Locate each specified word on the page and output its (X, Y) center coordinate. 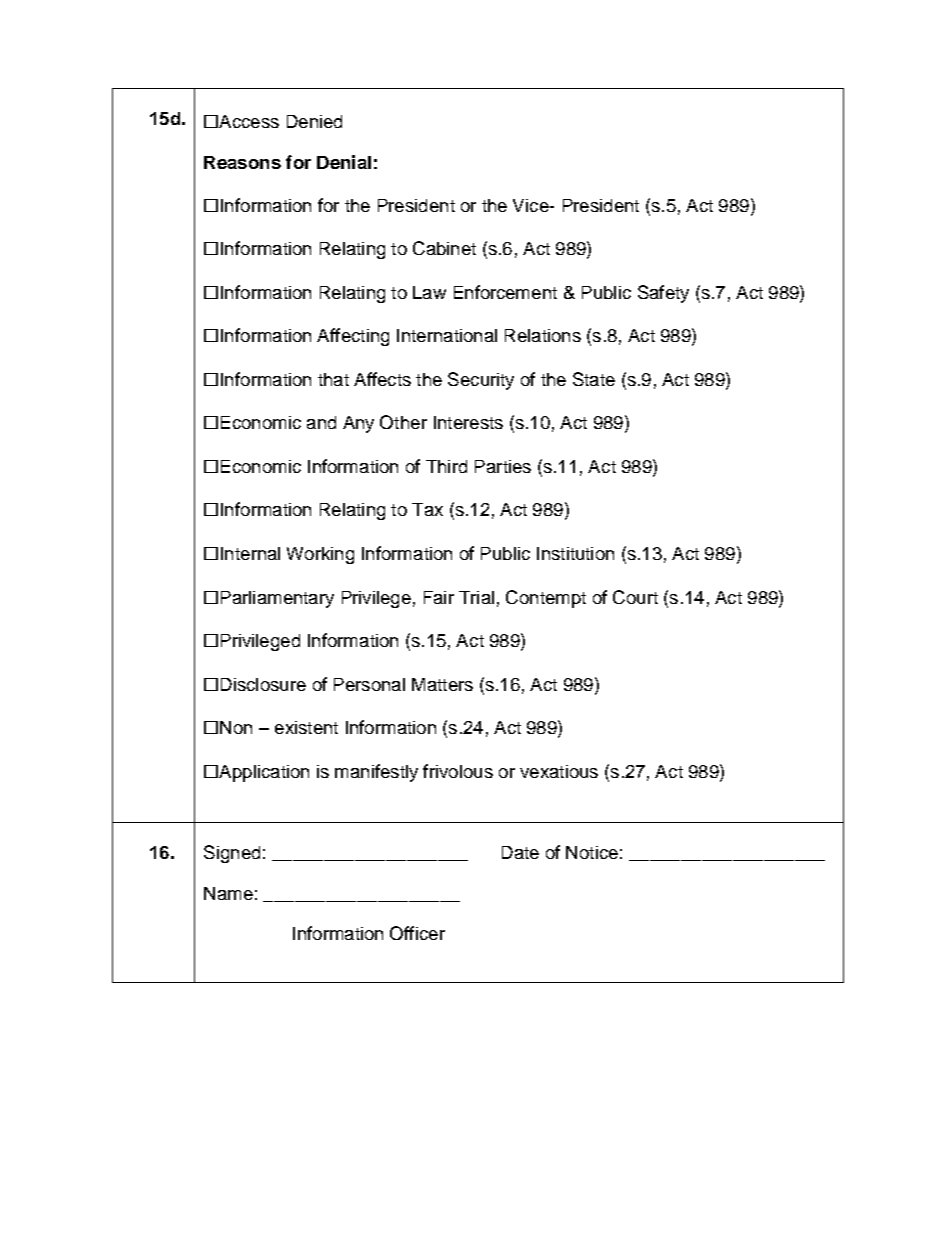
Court (635, 597)
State (594, 379)
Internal (250, 553)
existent (306, 727)
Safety (663, 294)
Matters (442, 684)
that (333, 379)
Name (228, 893)
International (447, 335)
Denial (344, 162)
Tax (427, 509)
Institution (575, 553)
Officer (417, 933)
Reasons (242, 162)
